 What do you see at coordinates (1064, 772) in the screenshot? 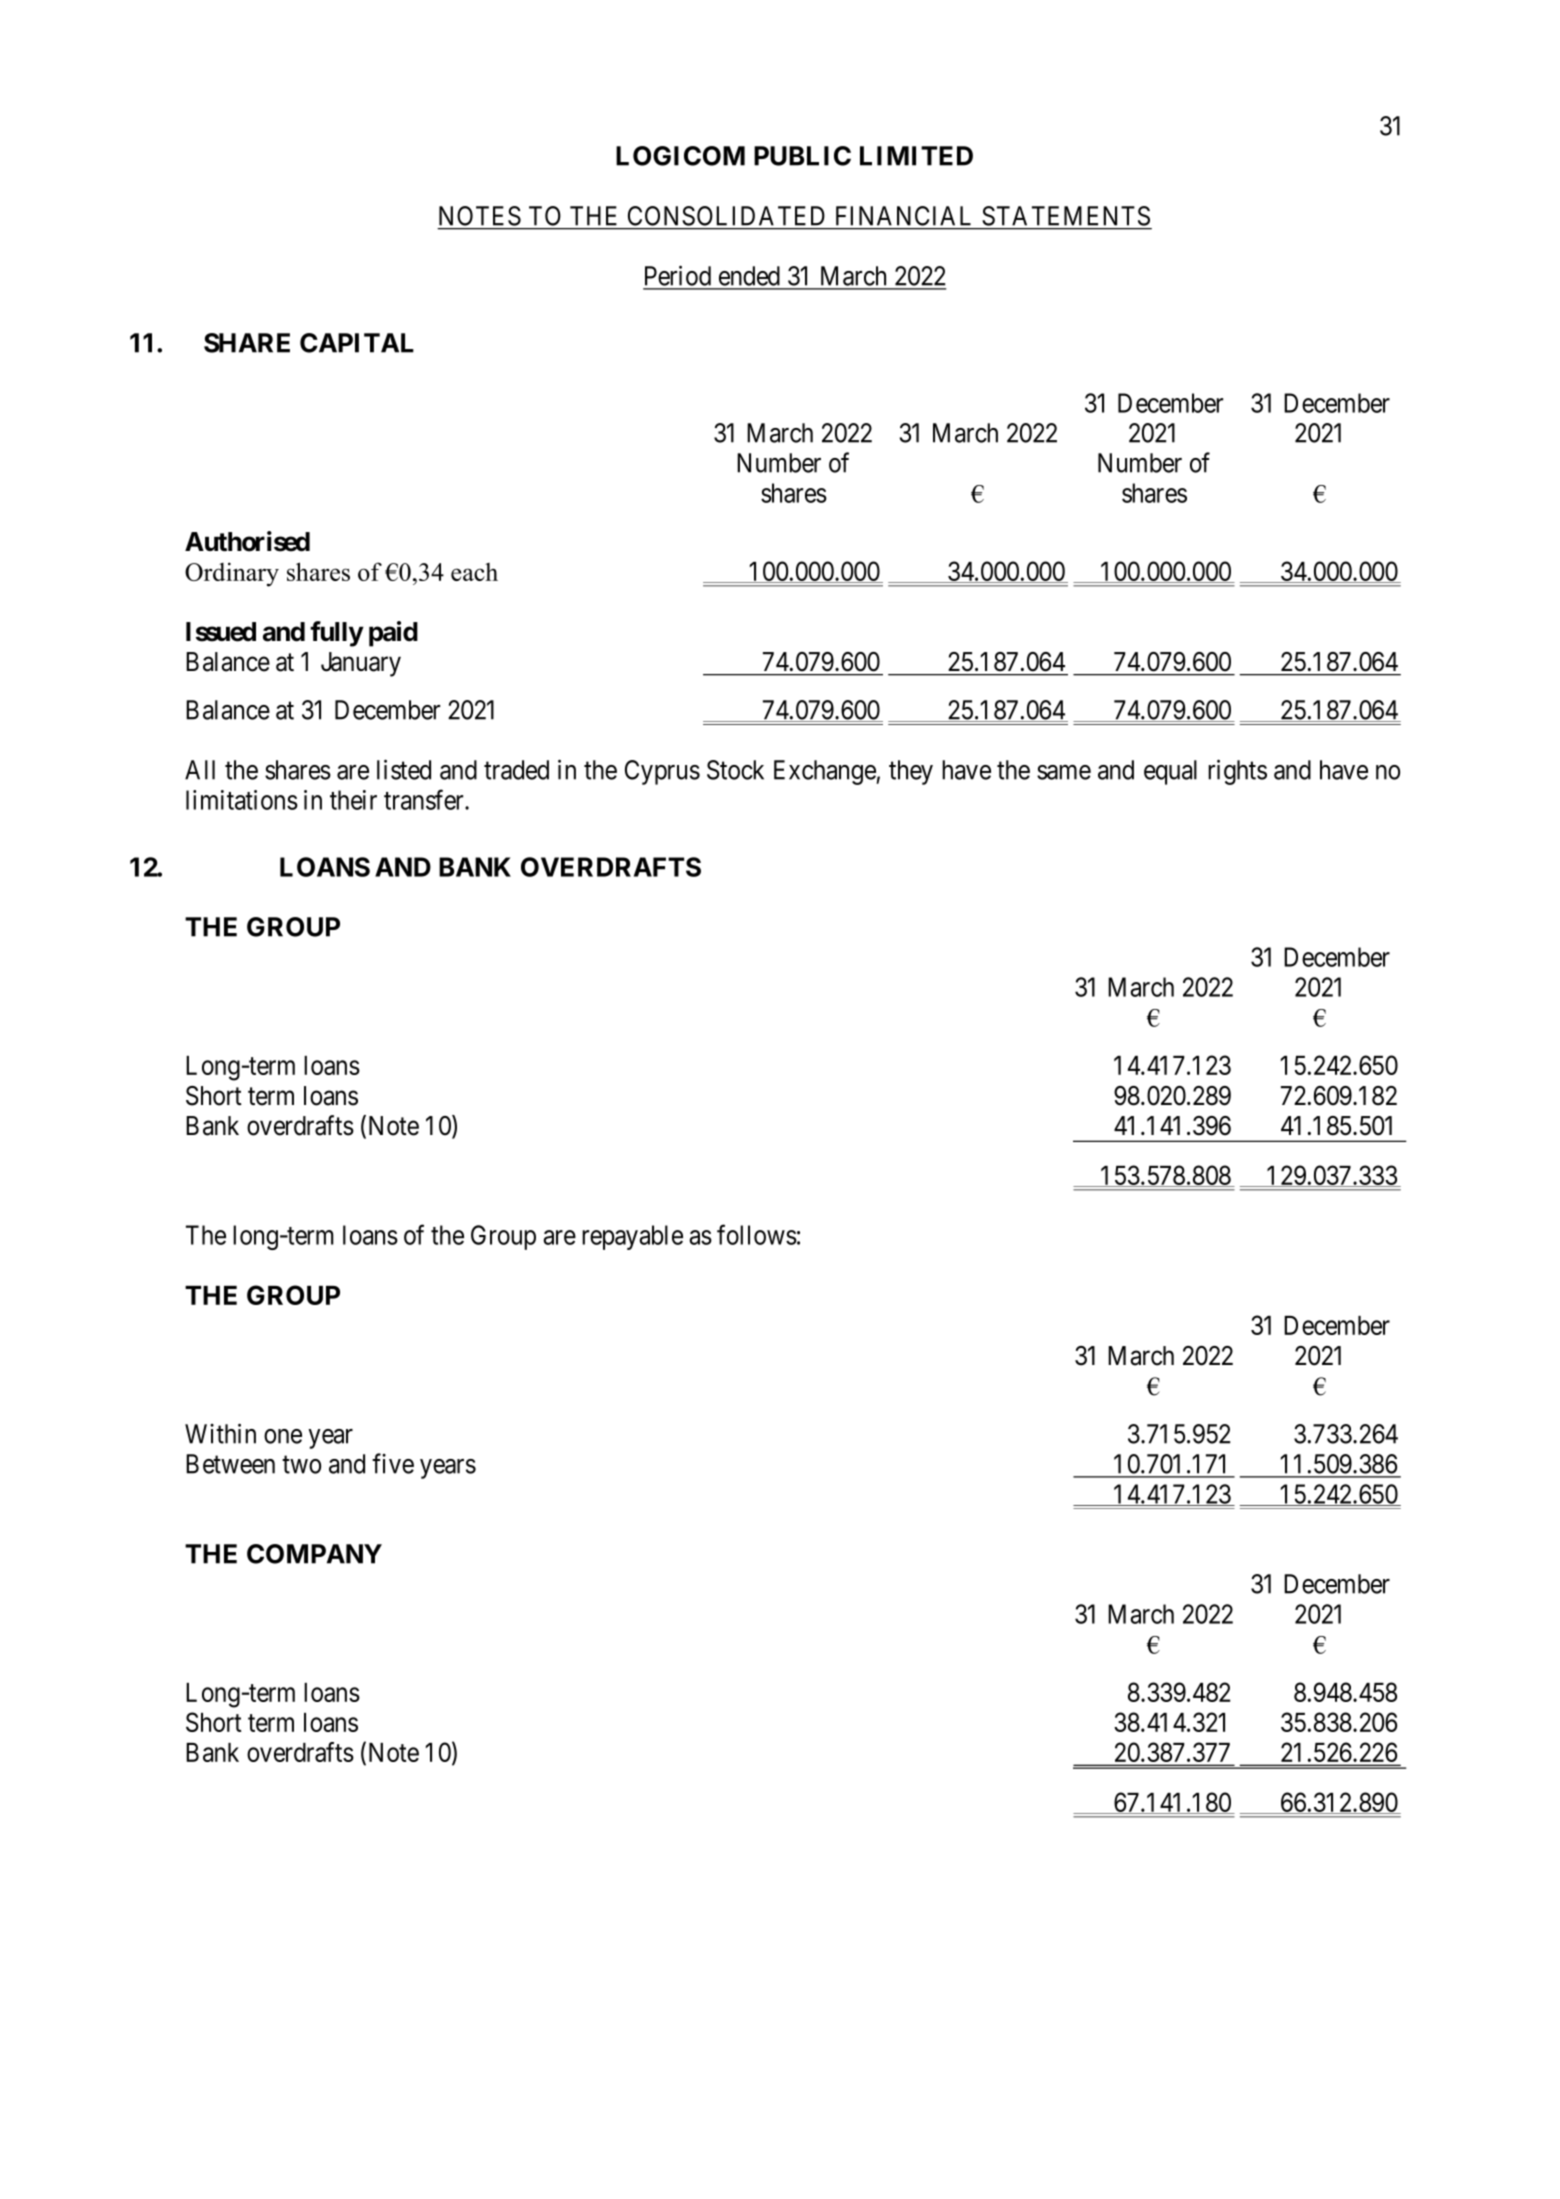
I see `same` at bounding box center [1064, 772].
